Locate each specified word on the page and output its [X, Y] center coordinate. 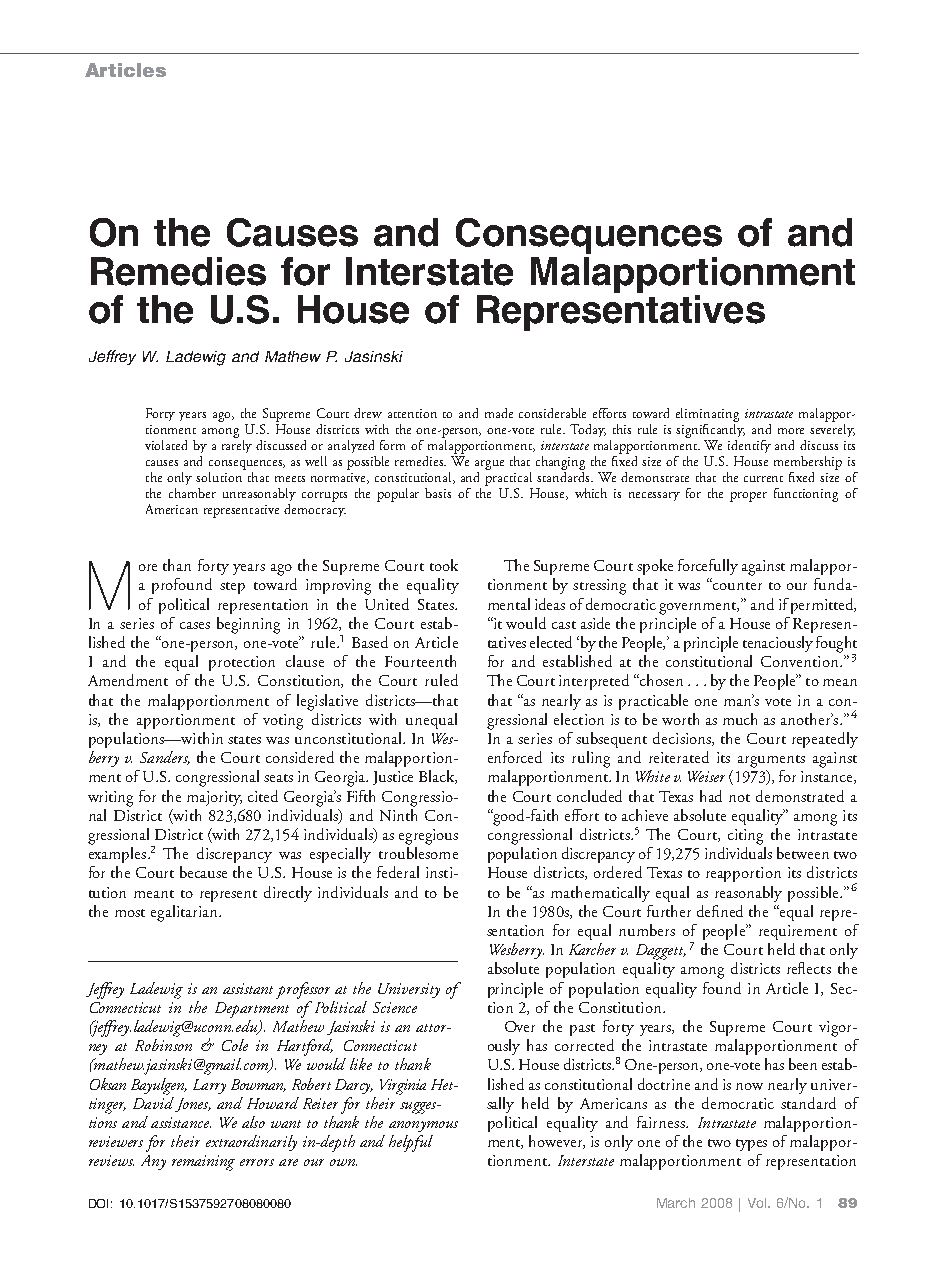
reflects [809, 968]
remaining [203, 1163]
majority [214, 798]
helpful [411, 1143]
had [711, 796]
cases [195, 625]
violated [166, 445]
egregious [428, 837]
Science [395, 1007]
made [499, 413]
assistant [248, 988]
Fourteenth [420, 661]
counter [736, 585]
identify [749, 446]
